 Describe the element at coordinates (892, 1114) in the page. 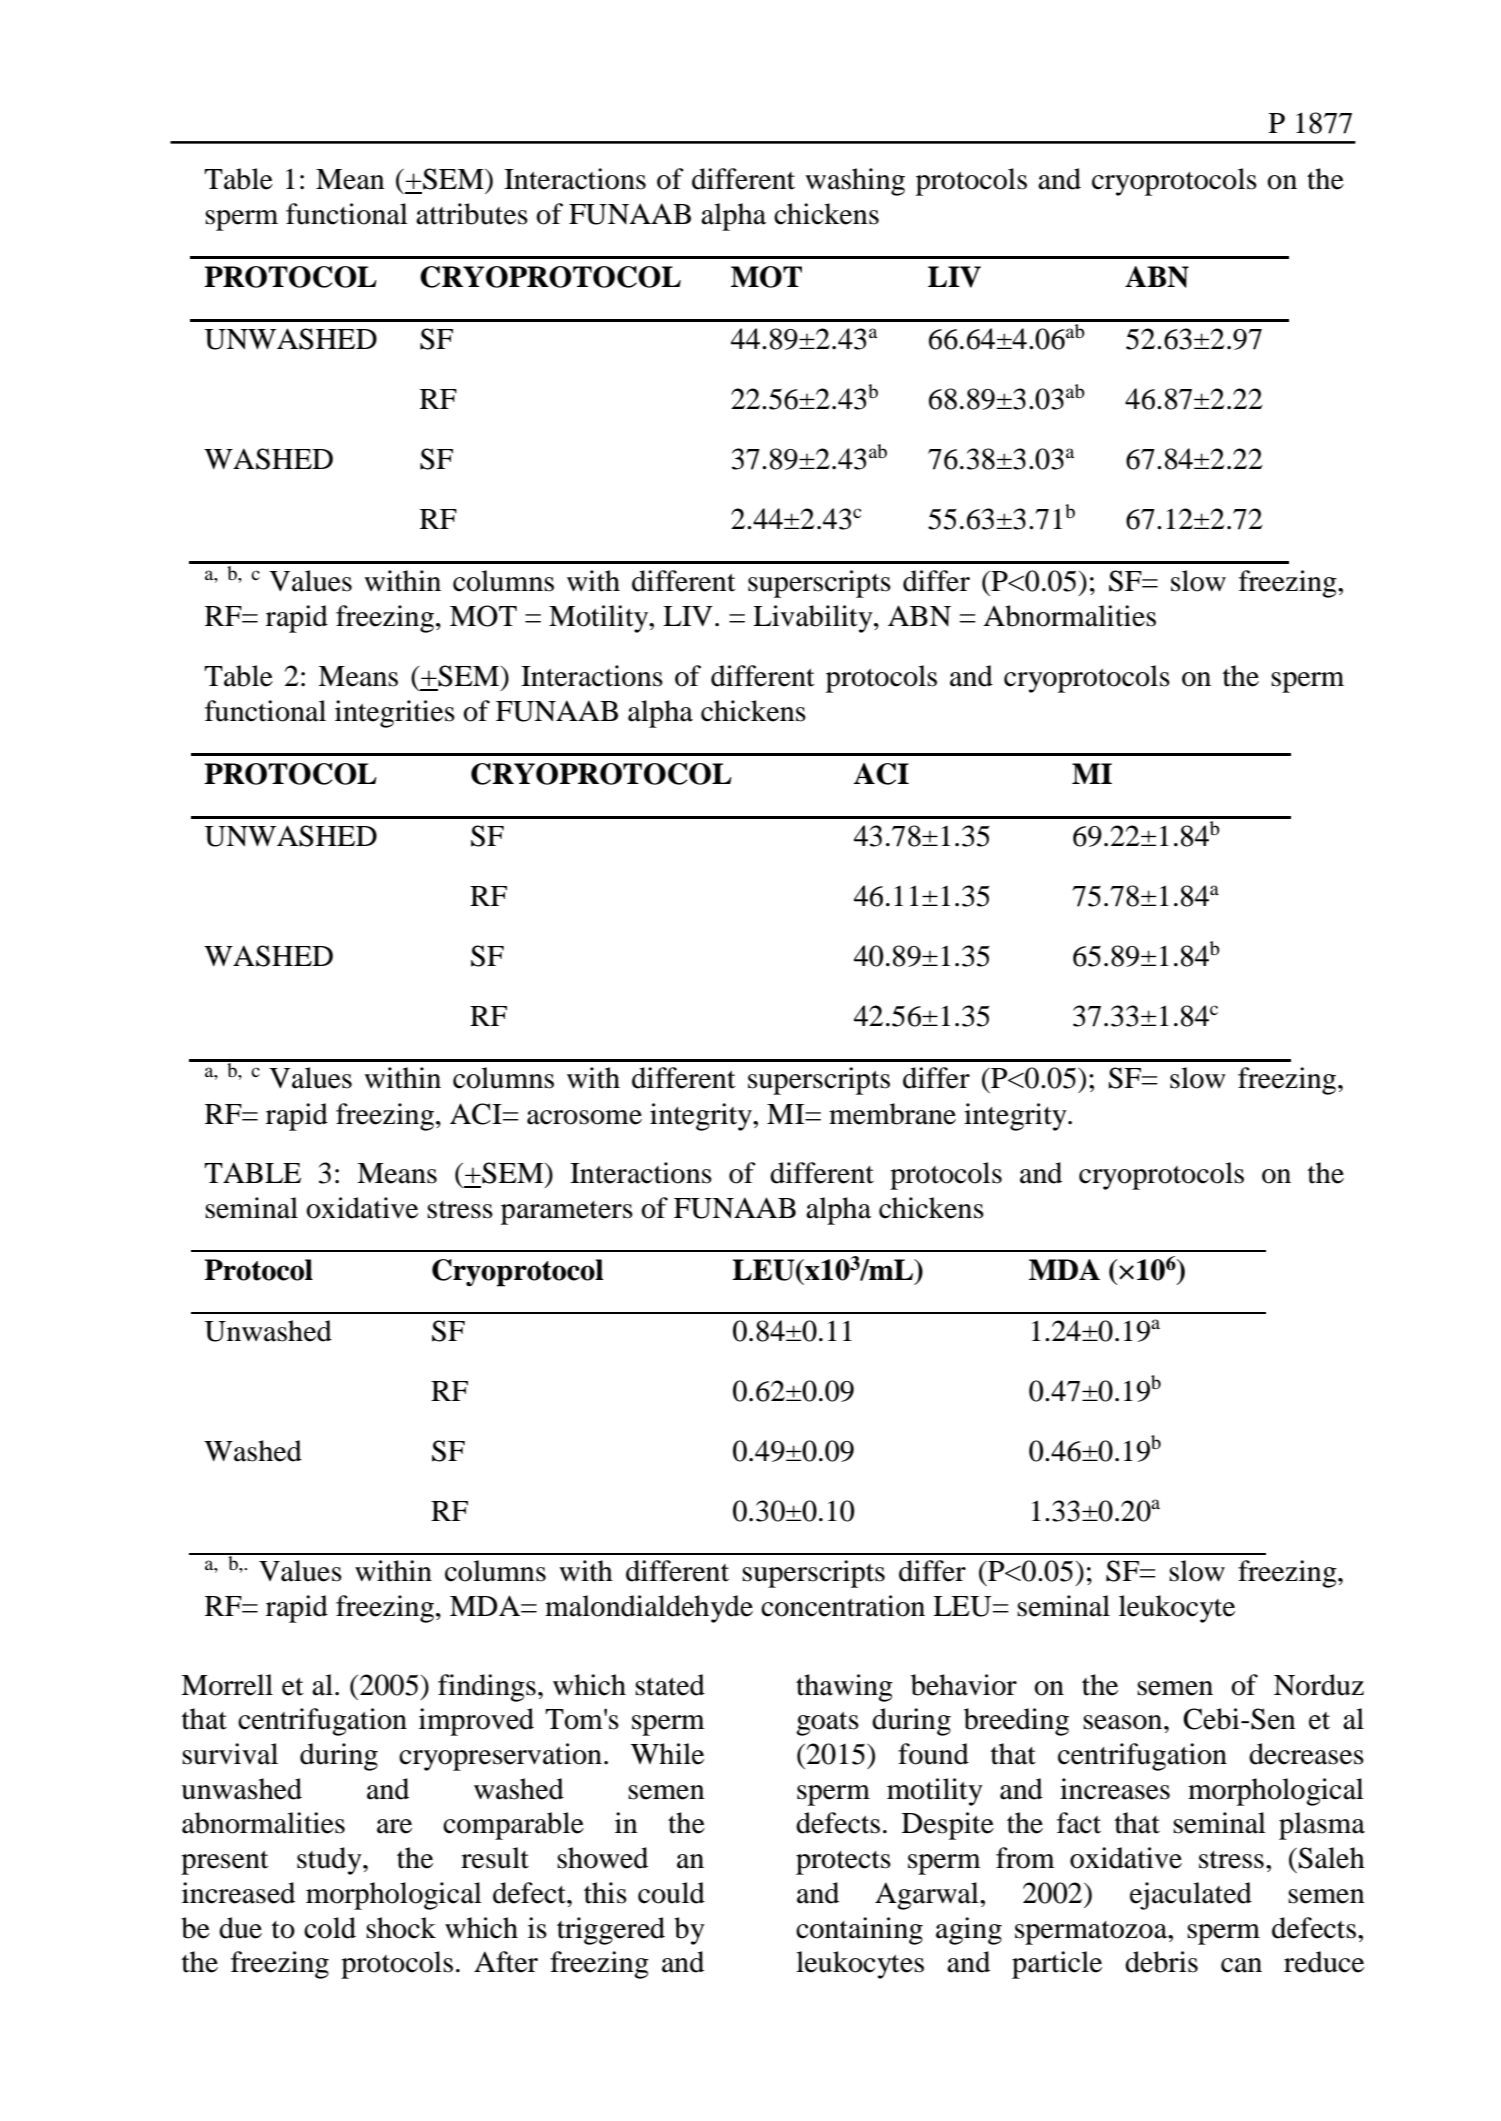

I see `membrane` at that location.
